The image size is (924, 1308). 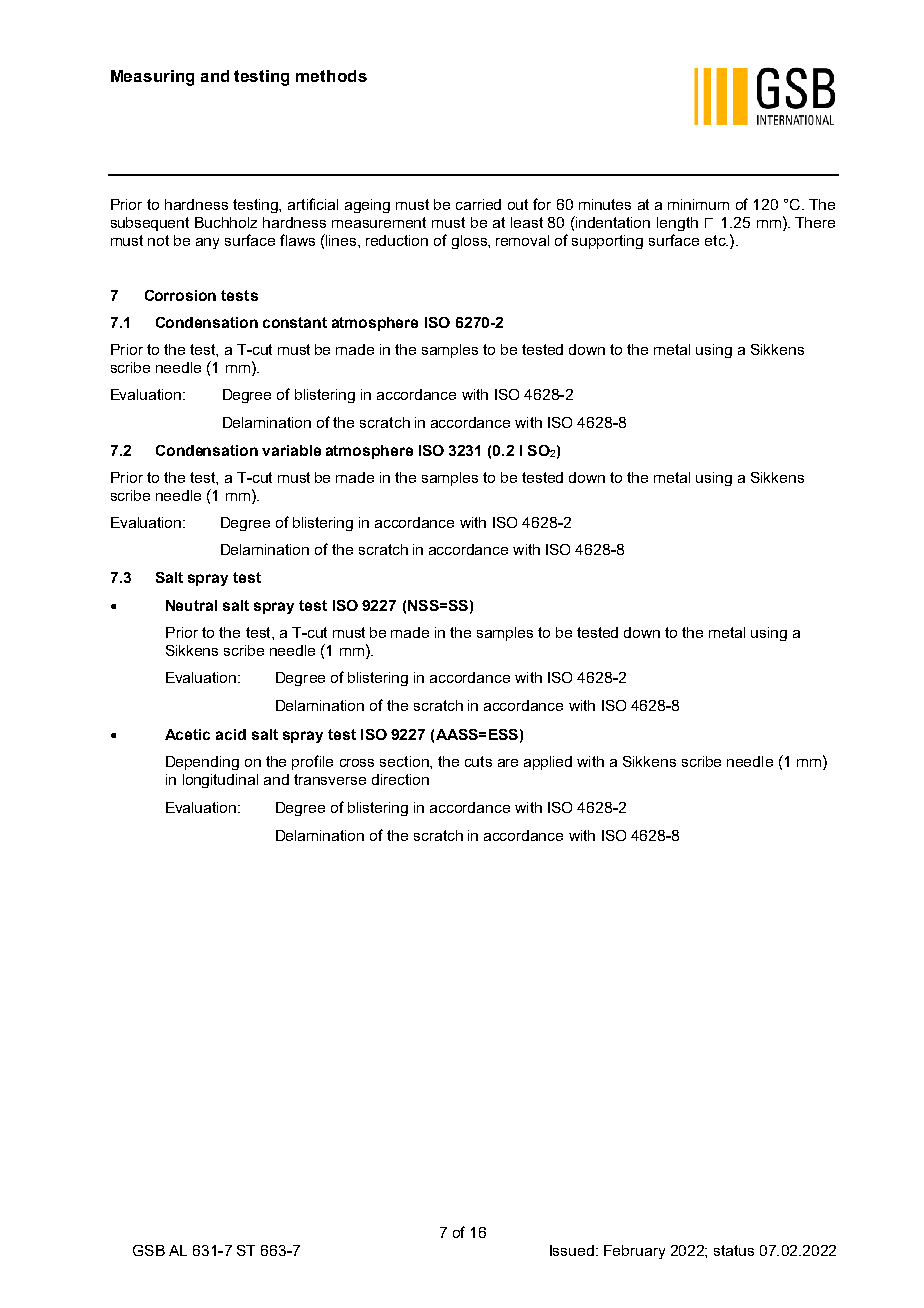 What do you see at coordinates (734, 1250) in the page?
I see `status` at bounding box center [734, 1250].
